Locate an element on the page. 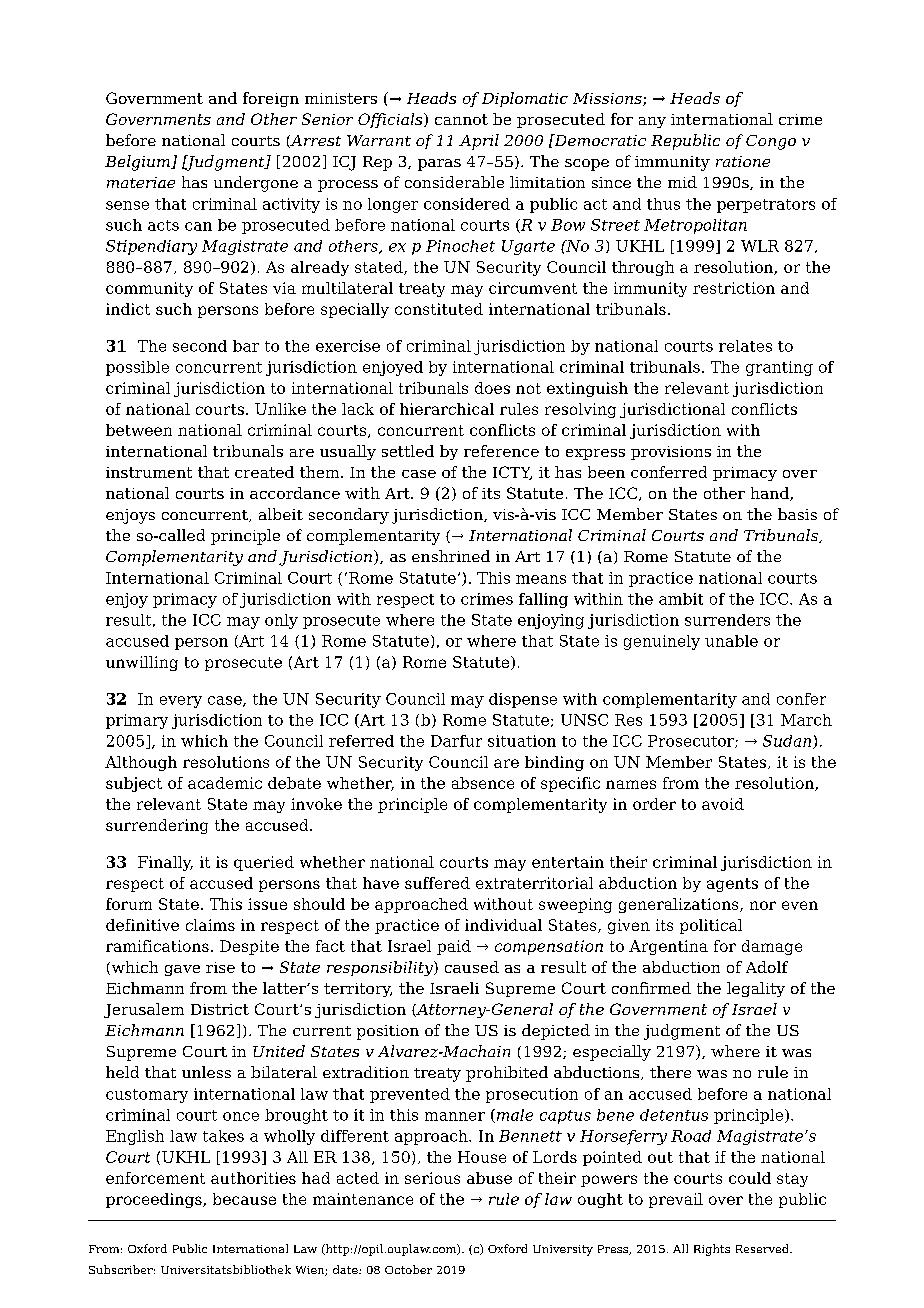 The image size is (924, 1308). every is located at coordinates (181, 702).
